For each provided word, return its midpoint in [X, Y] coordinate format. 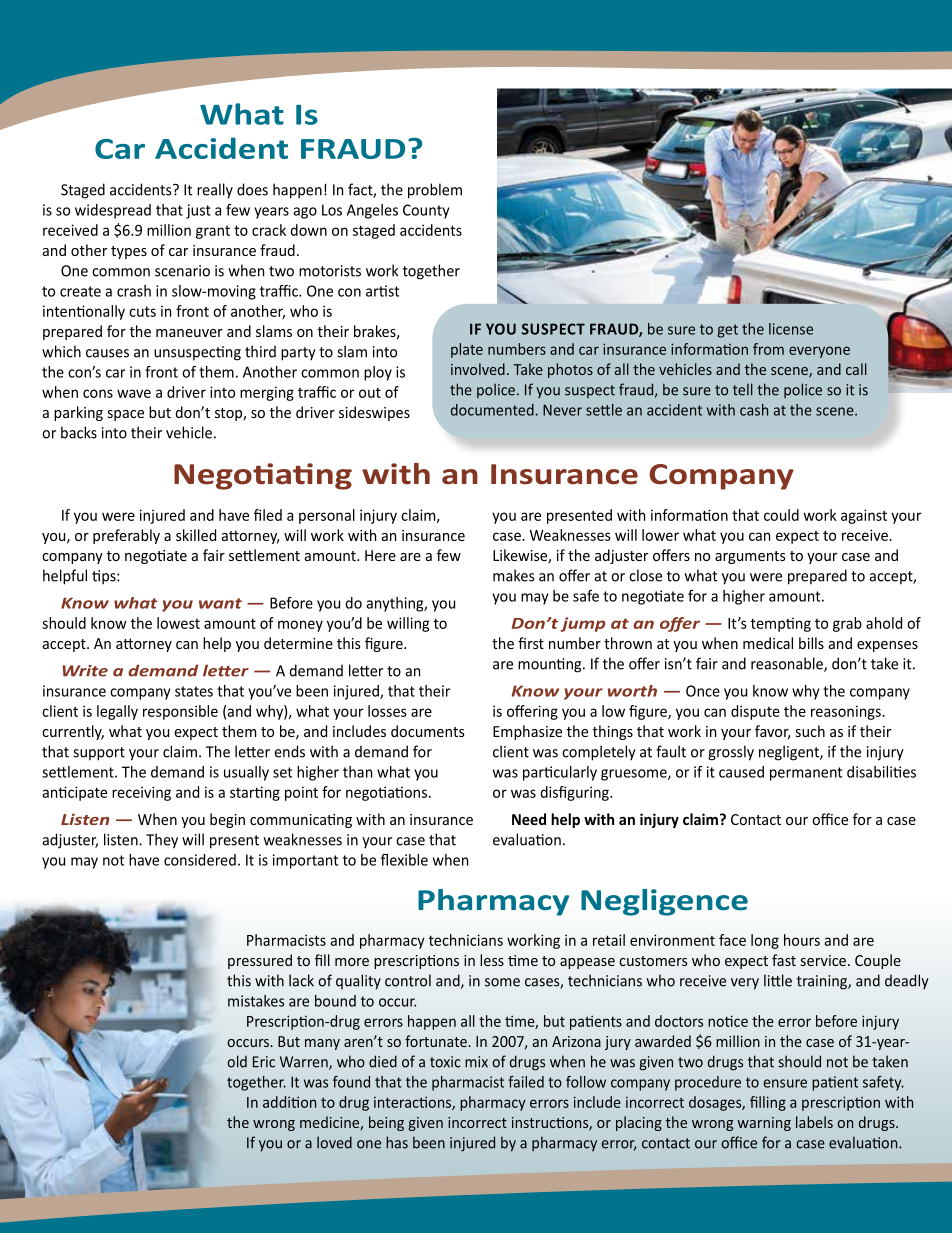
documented [493, 410]
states [194, 691]
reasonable [788, 664]
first [531, 643]
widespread [113, 211]
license [791, 329]
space [125, 415]
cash [754, 410]
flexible [404, 860]
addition [289, 1102]
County [426, 211]
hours [802, 940]
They [162, 841]
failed [526, 1082]
